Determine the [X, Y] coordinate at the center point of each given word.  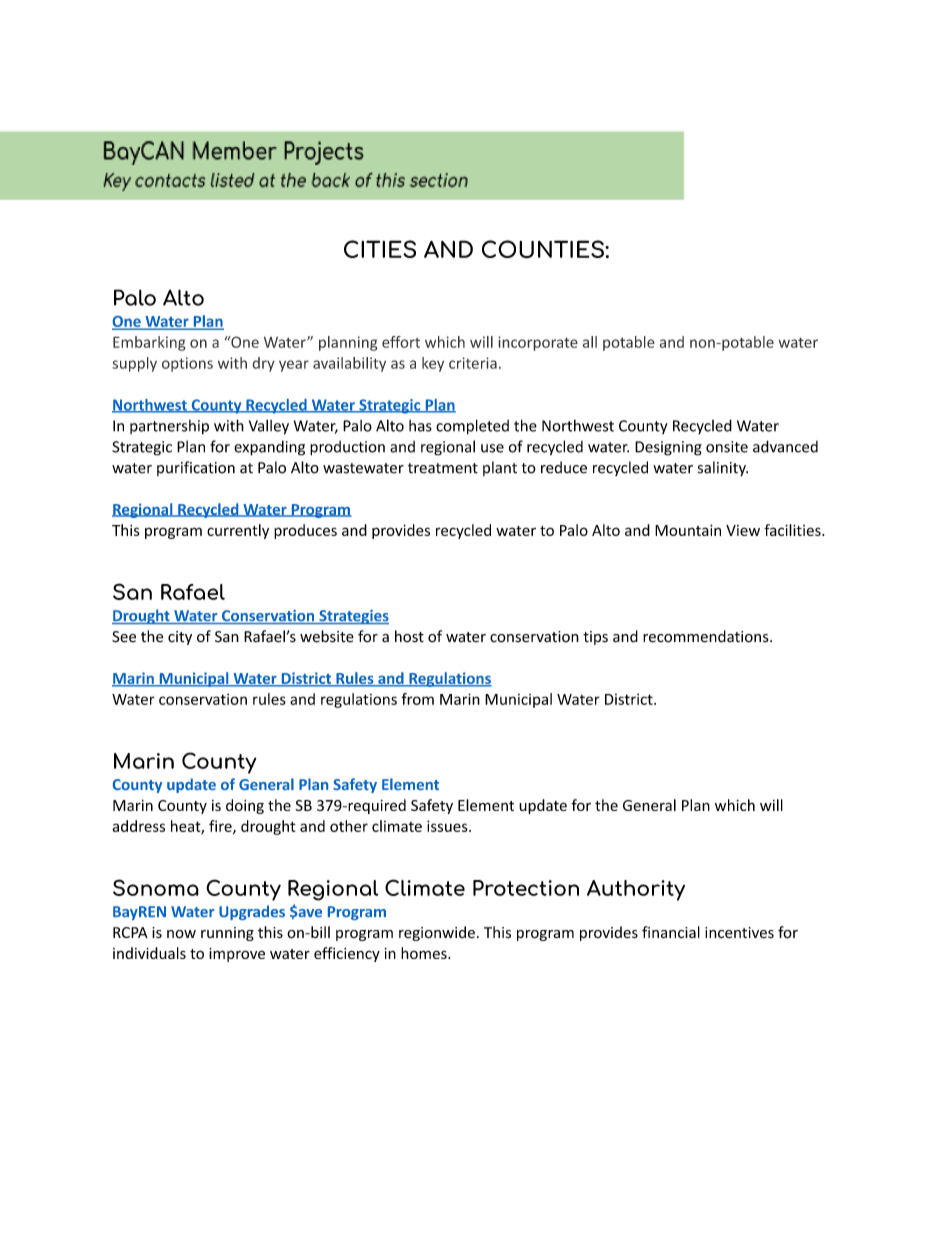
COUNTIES [544, 249]
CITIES [380, 249]
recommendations [707, 636]
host [409, 636]
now [181, 934]
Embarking [149, 343]
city [180, 638]
